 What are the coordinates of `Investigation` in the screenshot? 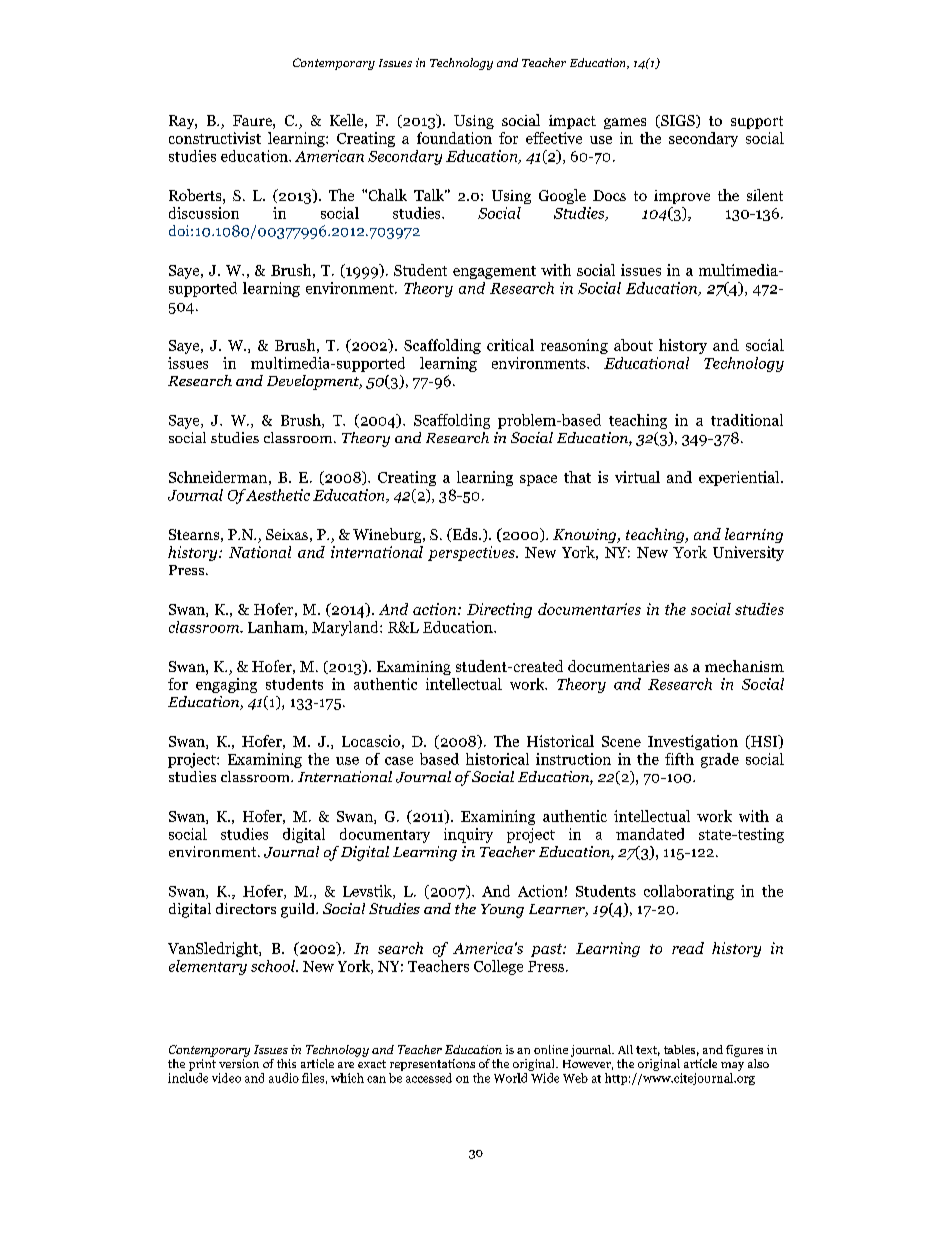 It's located at (693, 742).
